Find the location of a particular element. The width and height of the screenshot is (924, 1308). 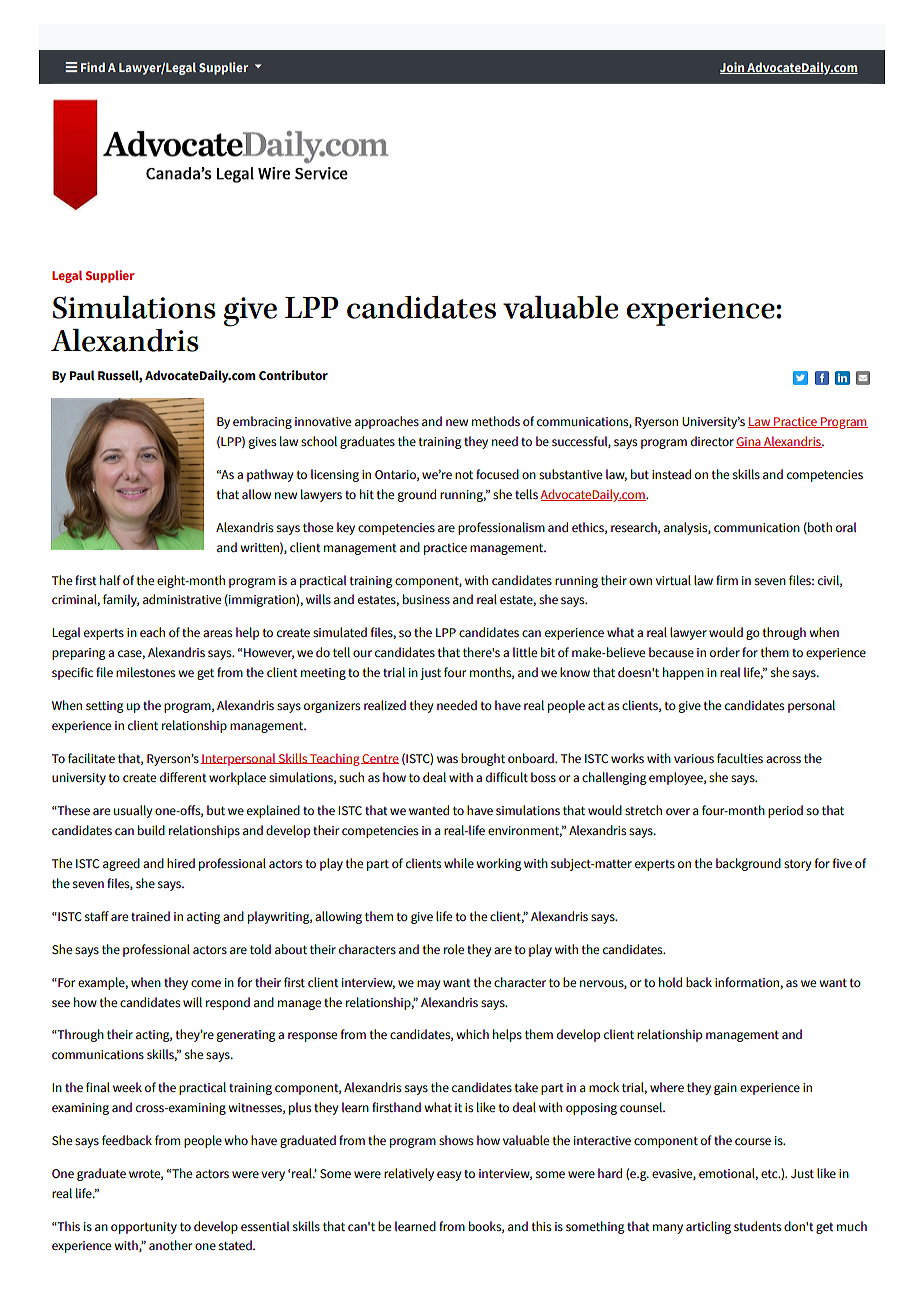

Find is located at coordinates (93, 67).
